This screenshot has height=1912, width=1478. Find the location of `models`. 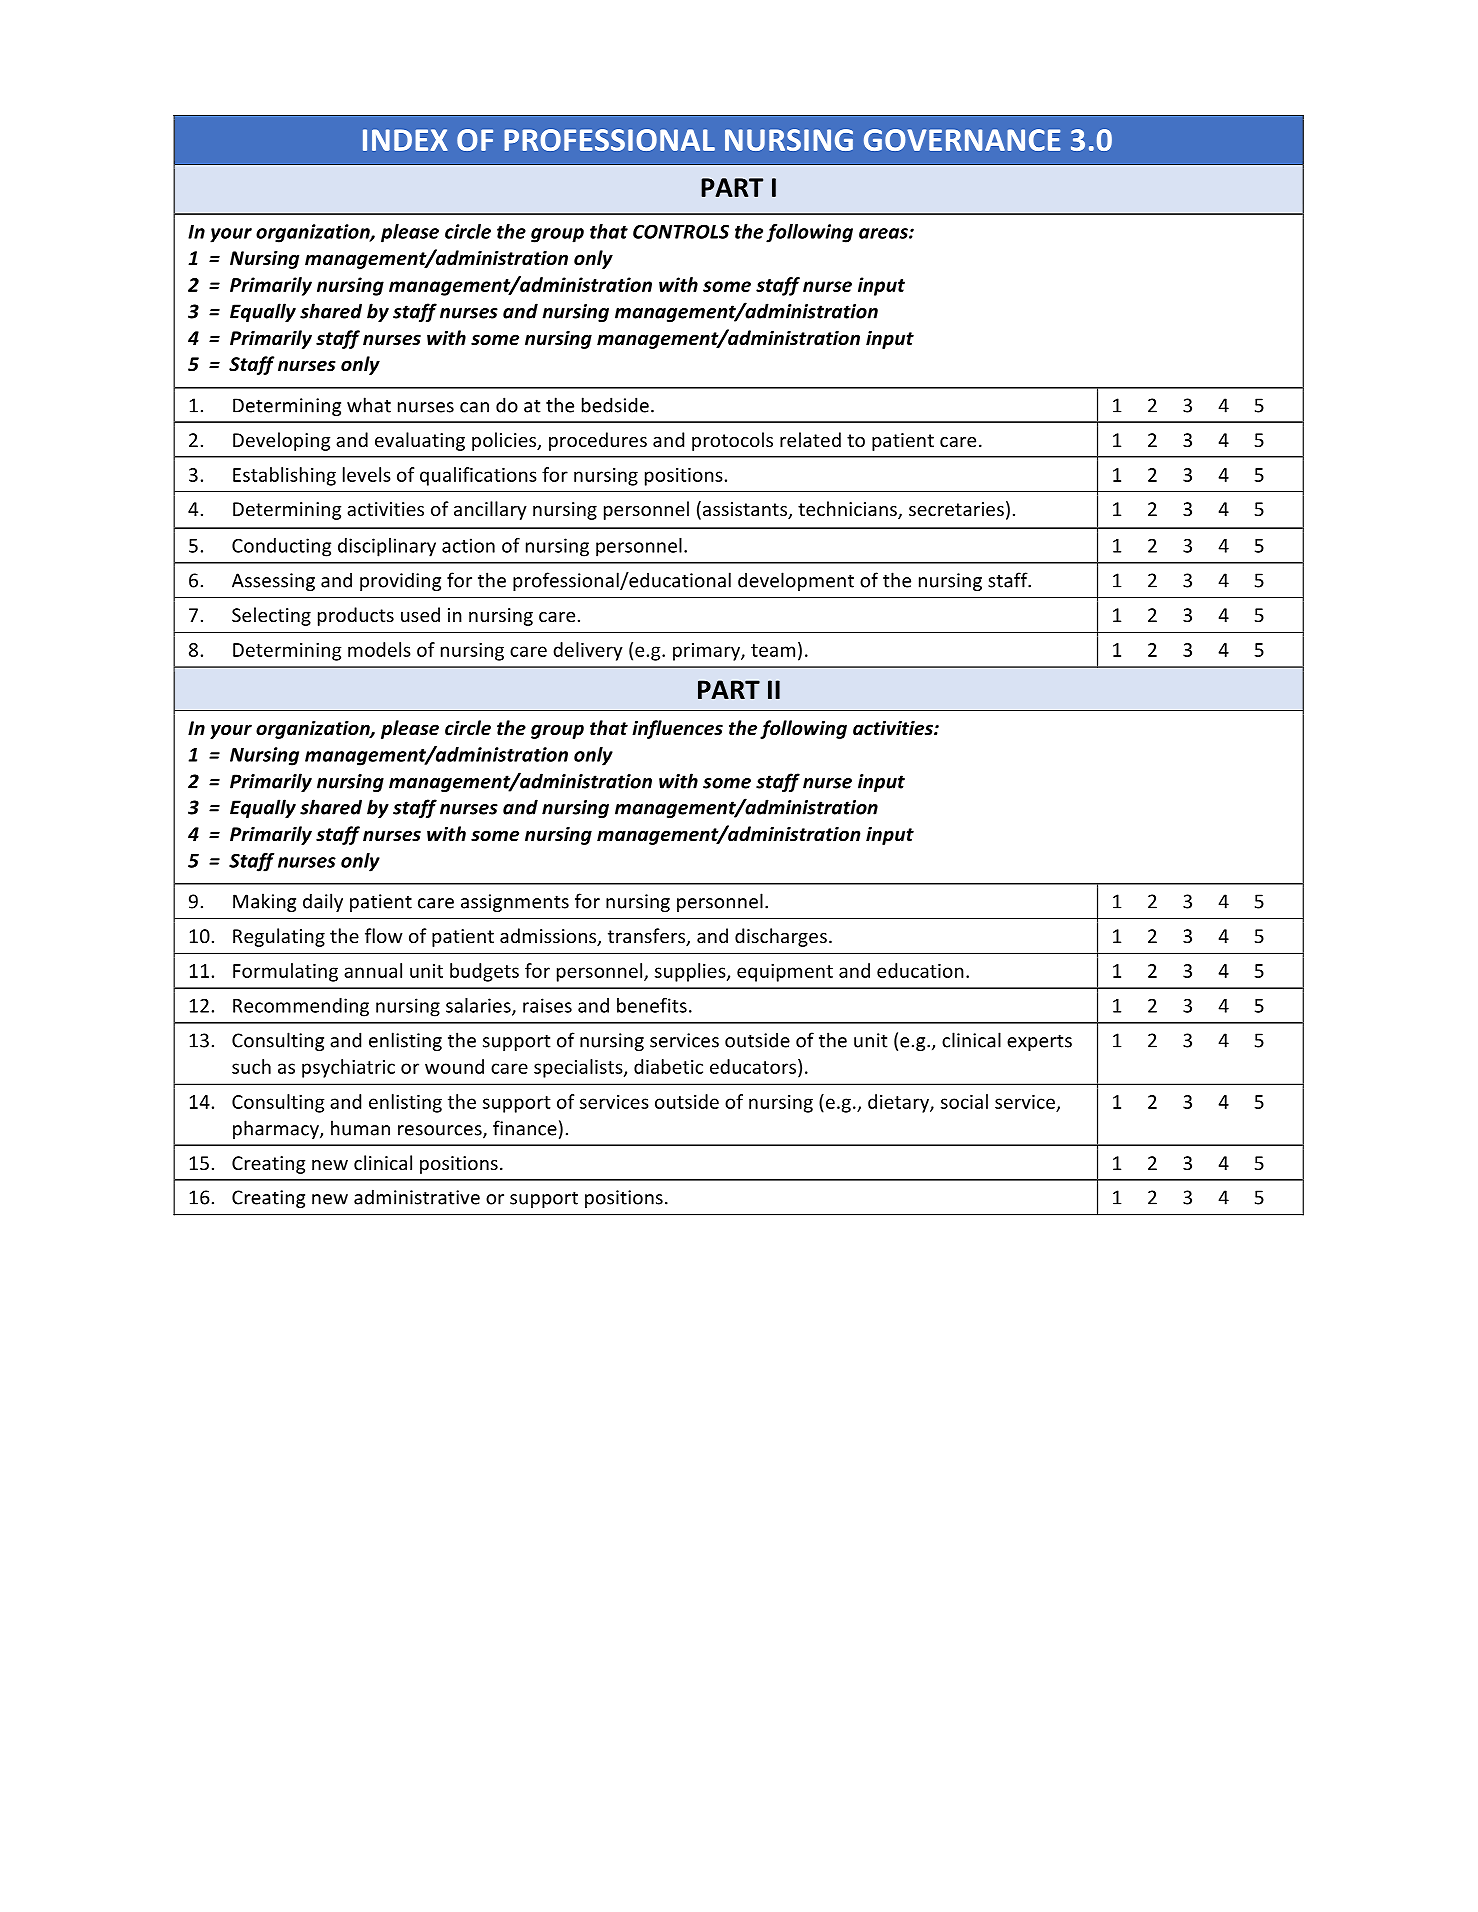

models is located at coordinates (379, 649).
